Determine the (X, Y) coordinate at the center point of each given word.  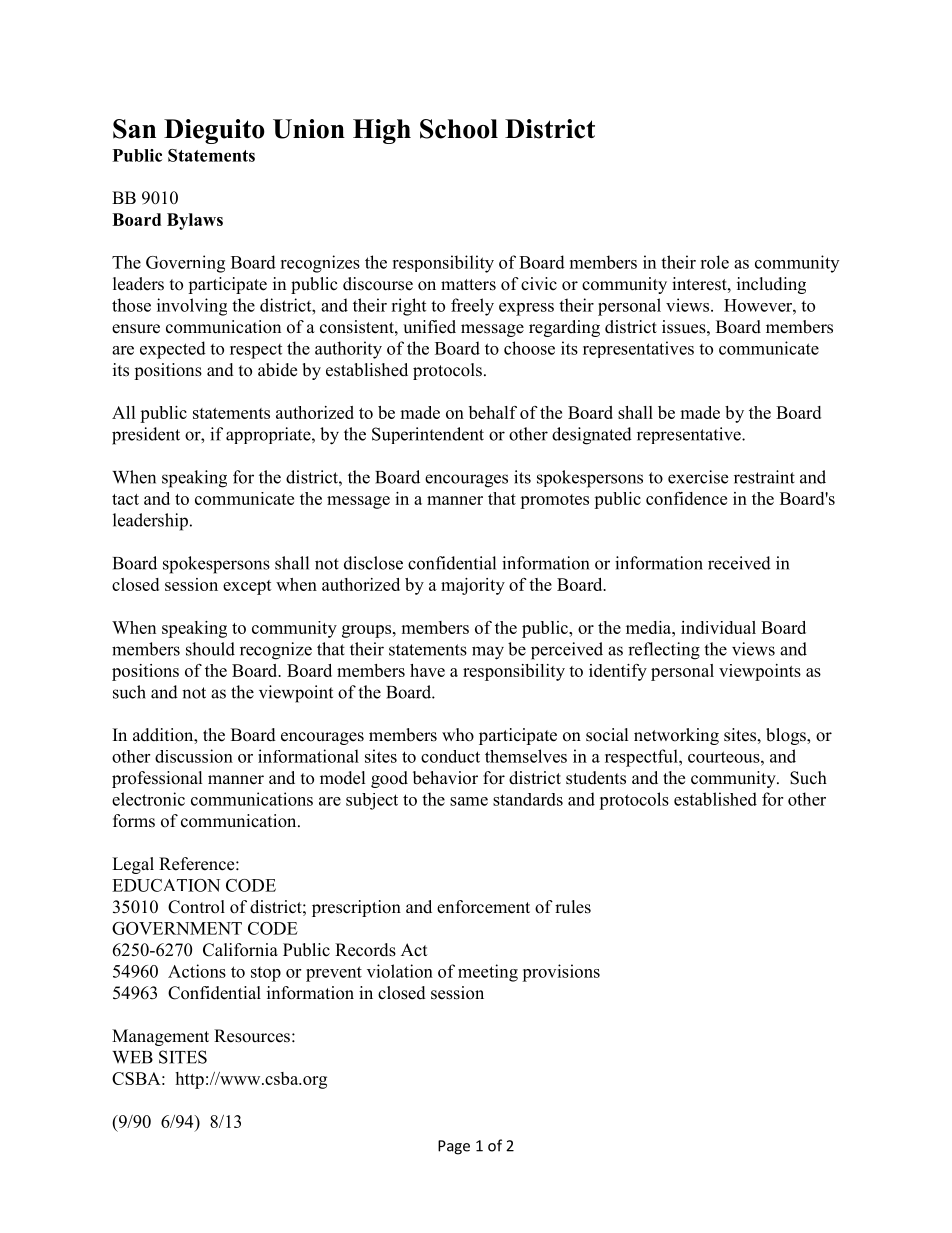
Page (454, 1147)
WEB (132, 1057)
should (210, 649)
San (134, 129)
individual (718, 627)
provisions (561, 973)
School (459, 129)
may (488, 653)
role (714, 262)
